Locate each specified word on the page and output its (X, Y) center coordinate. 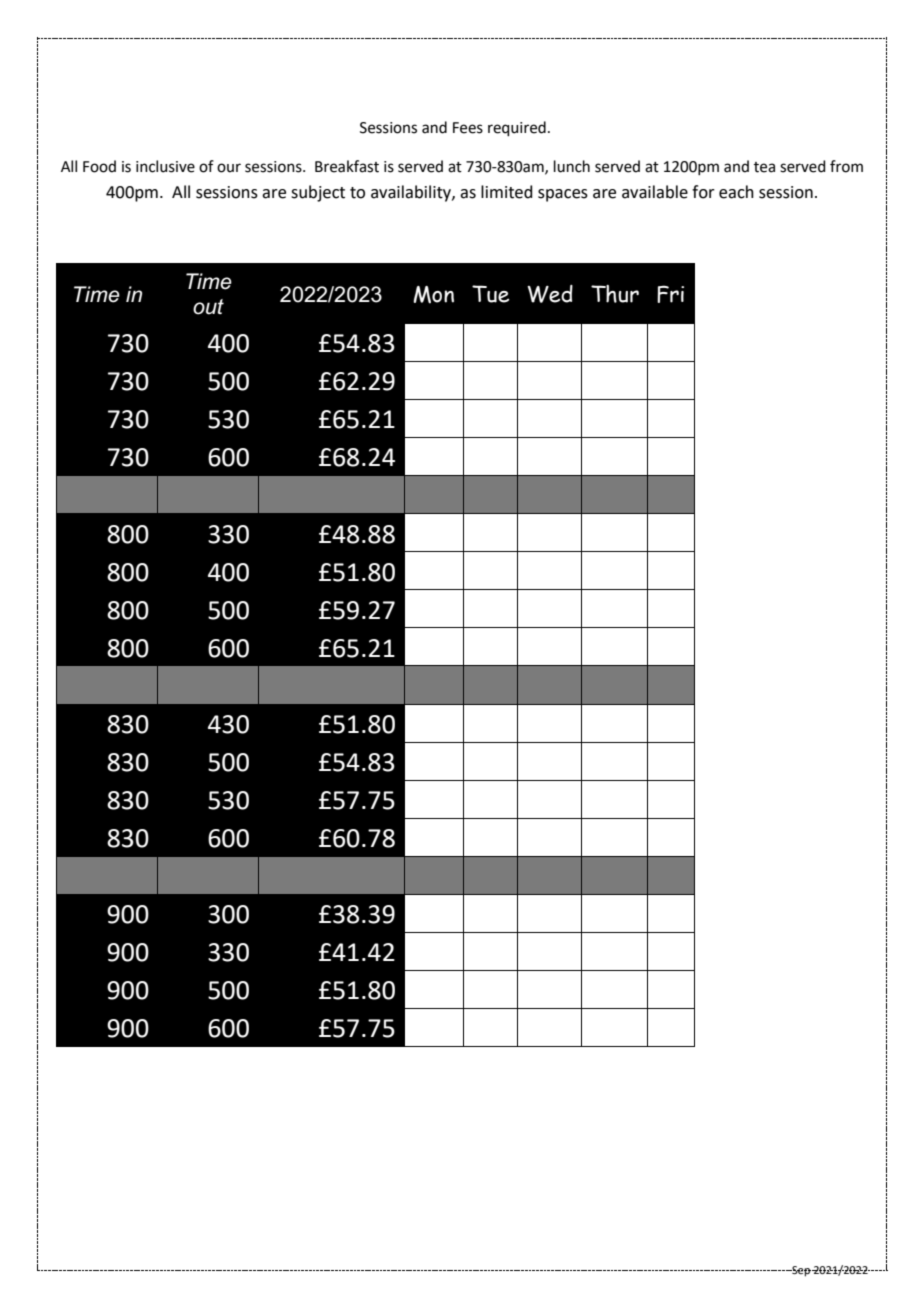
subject (318, 193)
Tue (490, 294)
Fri (670, 294)
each (736, 192)
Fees (468, 128)
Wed (550, 294)
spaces (563, 195)
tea (764, 167)
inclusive (165, 166)
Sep (800, 1271)
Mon (433, 295)
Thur (615, 294)
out (208, 307)
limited (507, 192)
